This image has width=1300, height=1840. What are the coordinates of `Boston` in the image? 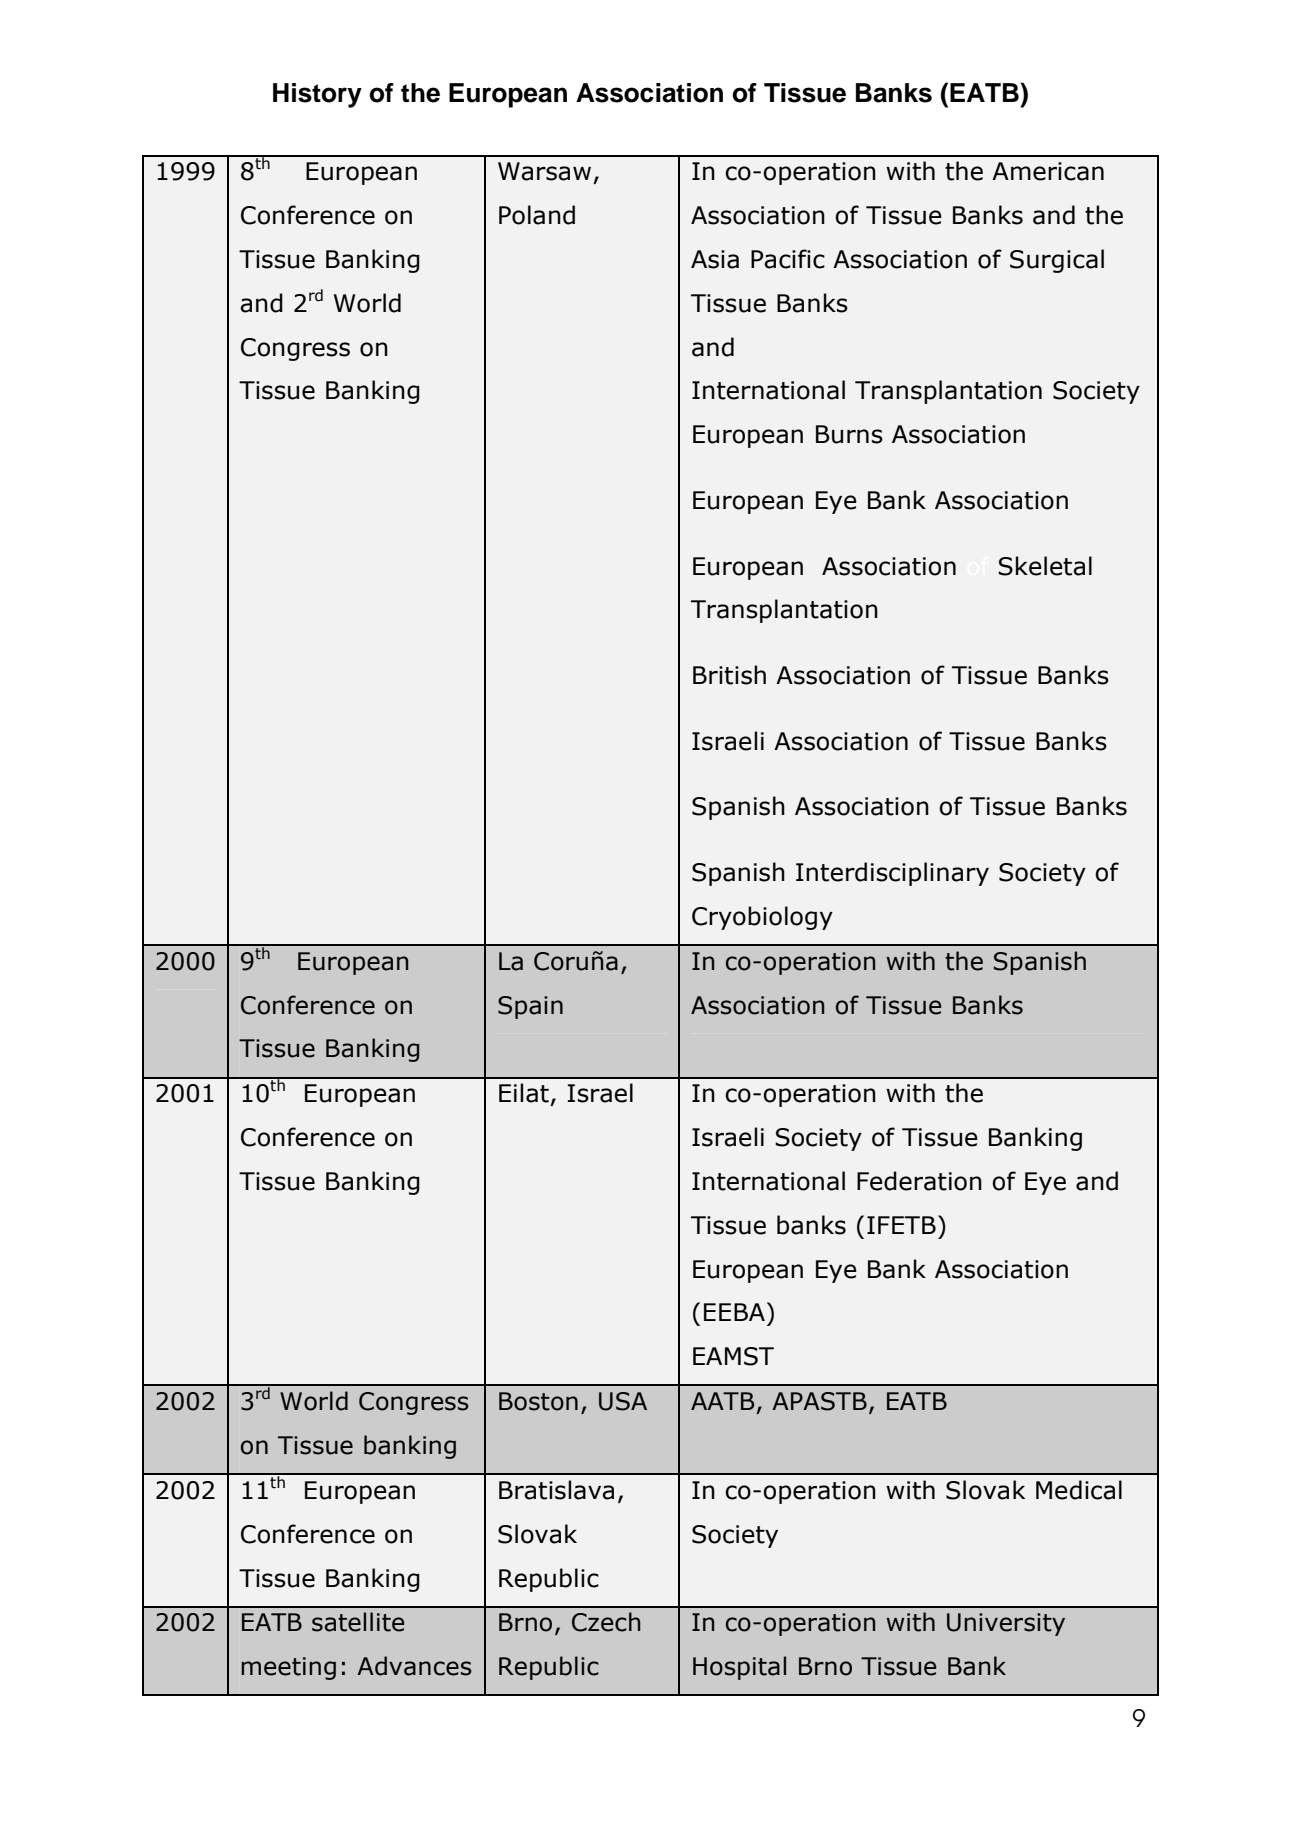 It's located at (538, 1401).
